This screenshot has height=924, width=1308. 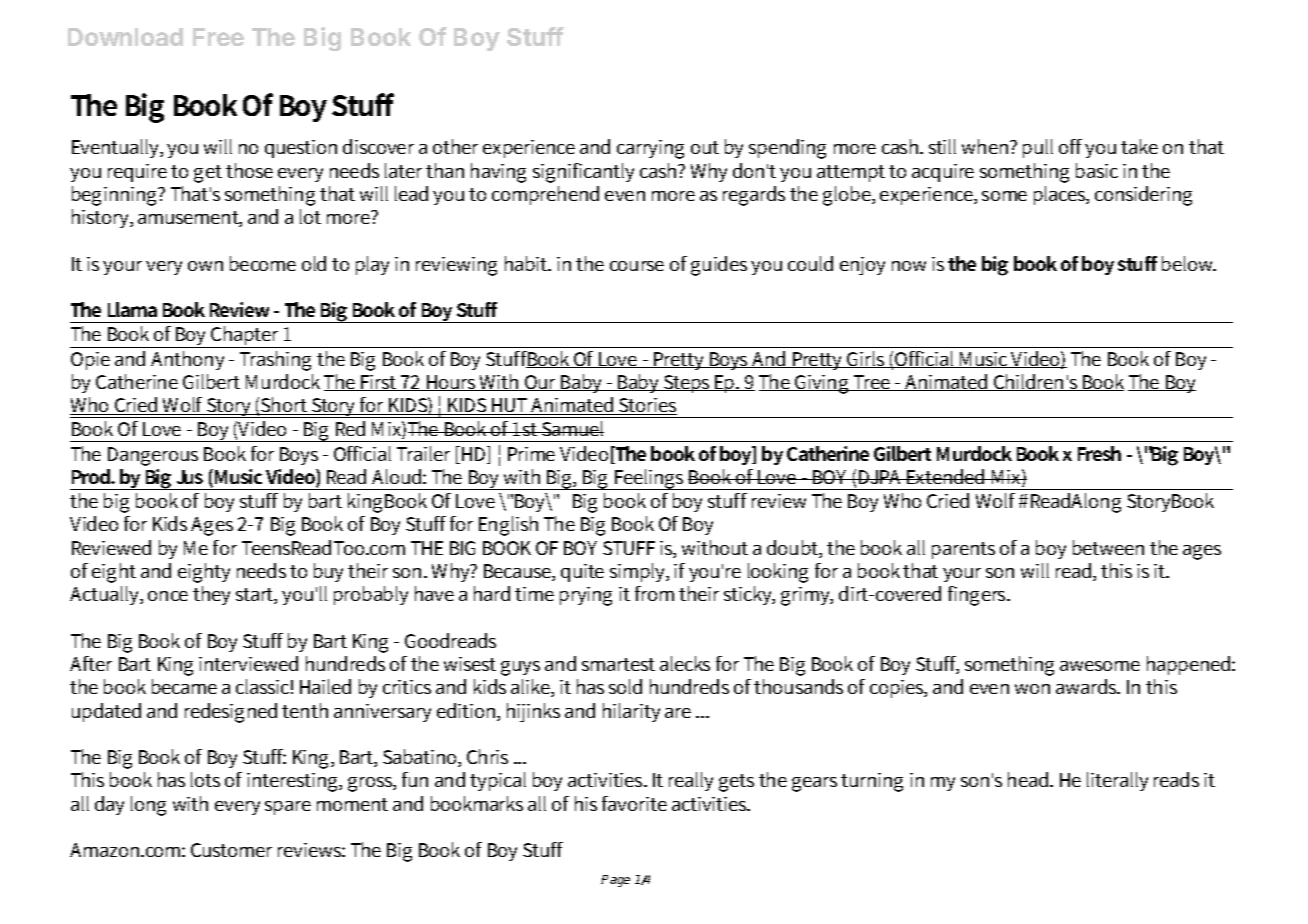 I want to click on pull, so click(x=1038, y=148).
